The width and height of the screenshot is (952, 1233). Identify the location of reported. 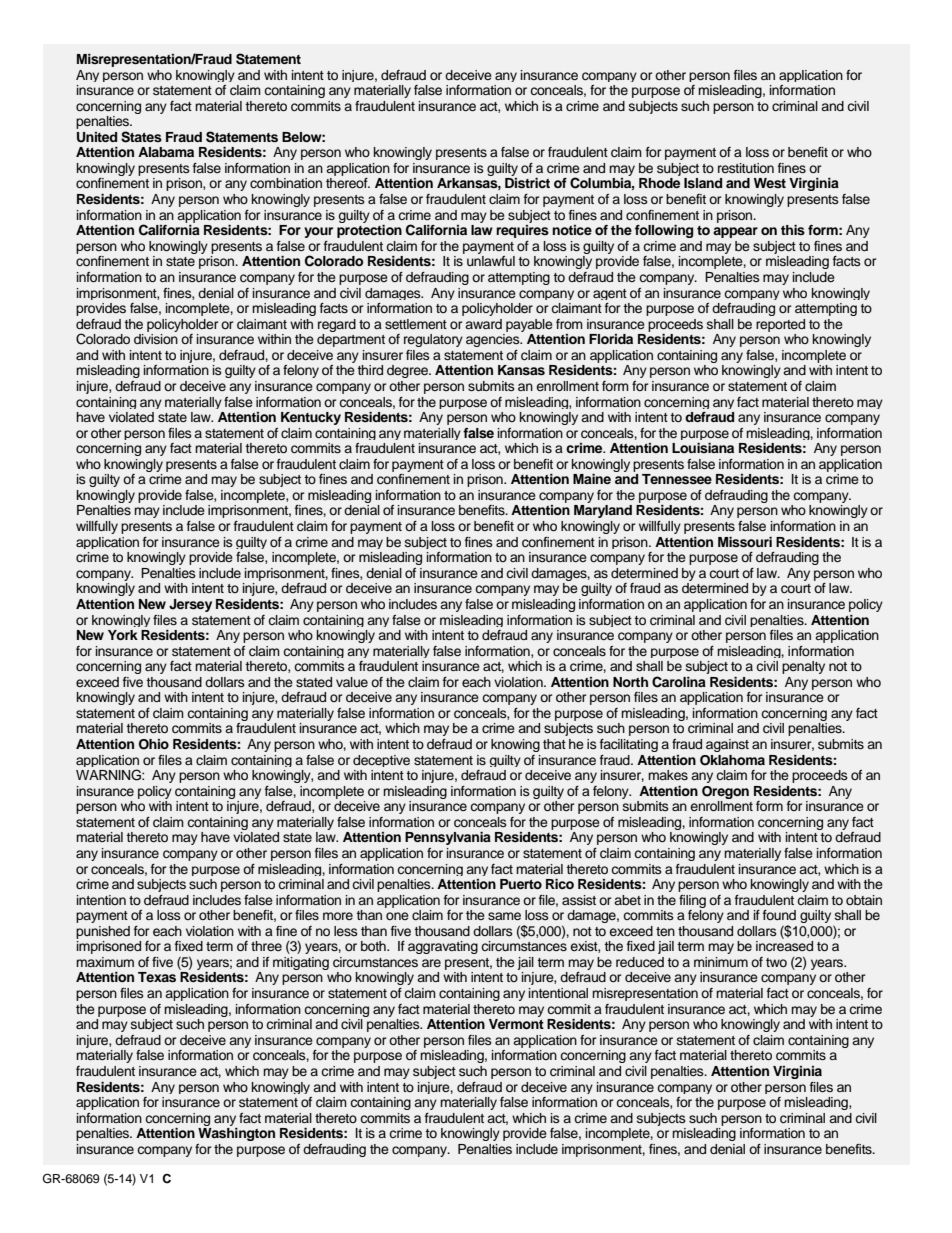
(780, 325).
